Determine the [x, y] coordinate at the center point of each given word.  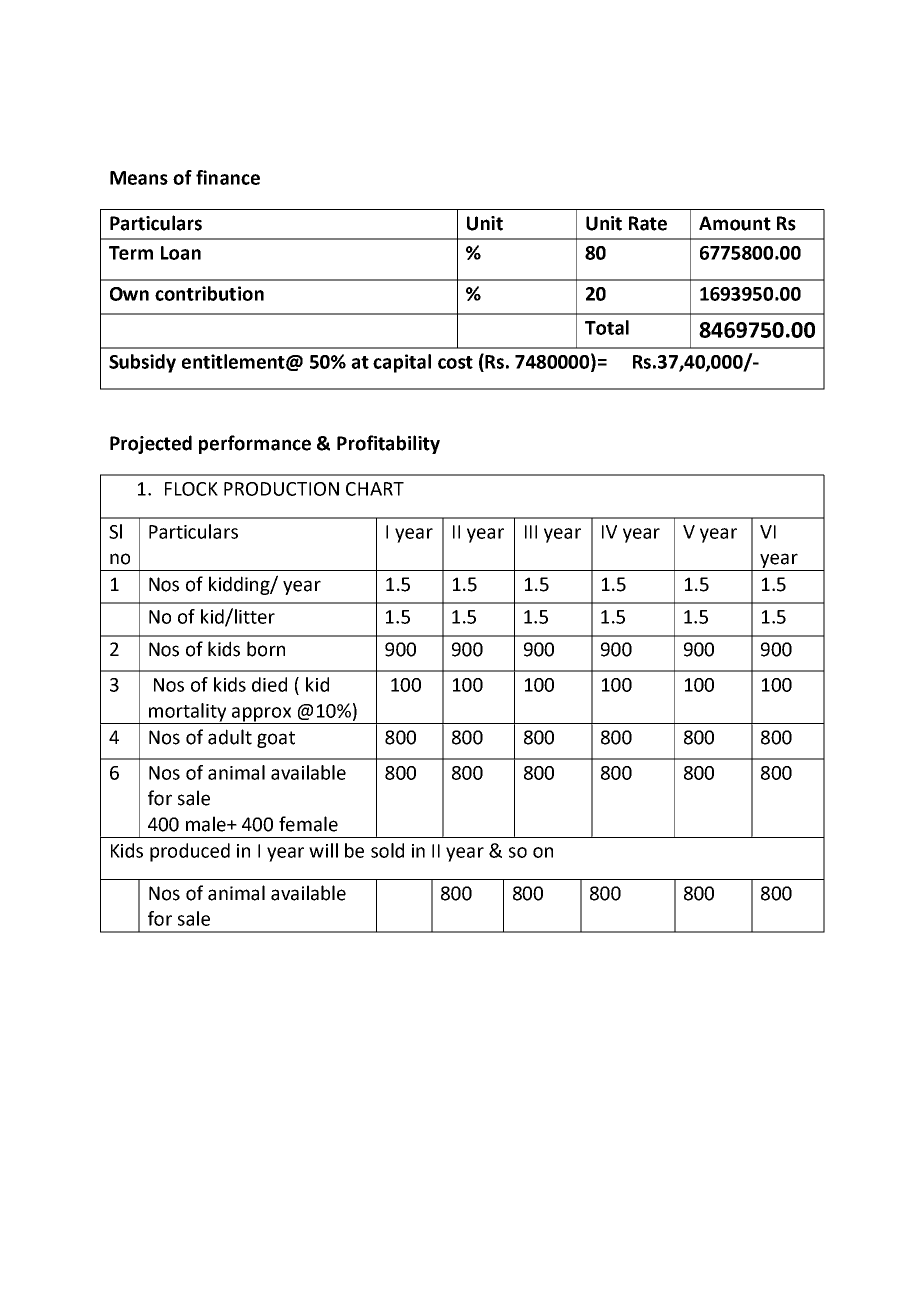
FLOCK [191, 489]
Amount [735, 223]
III [531, 532]
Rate [648, 223]
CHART [375, 489]
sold [387, 850]
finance [228, 177]
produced [190, 852]
